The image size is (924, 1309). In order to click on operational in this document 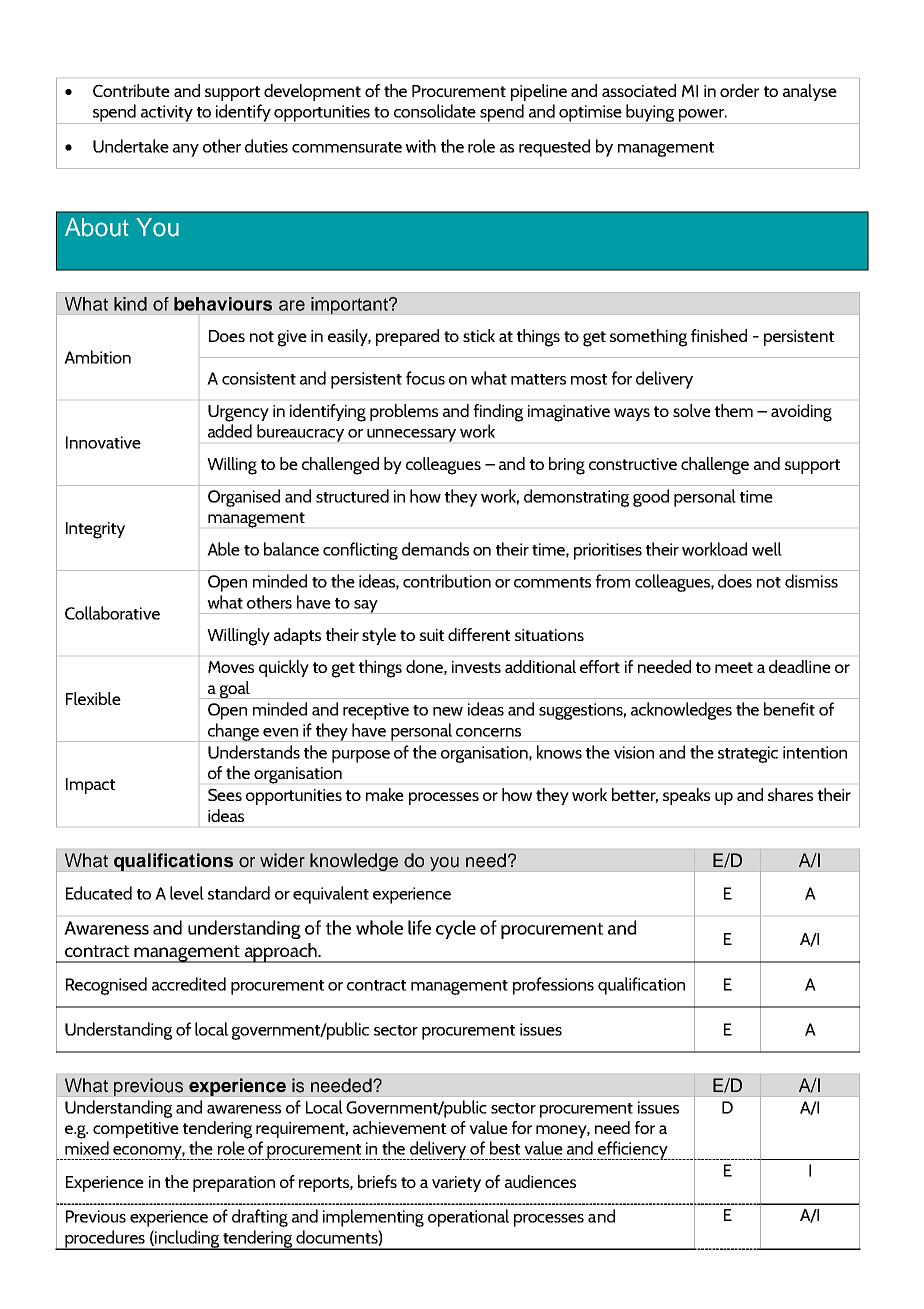, I will do `click(468, 1218)`.
